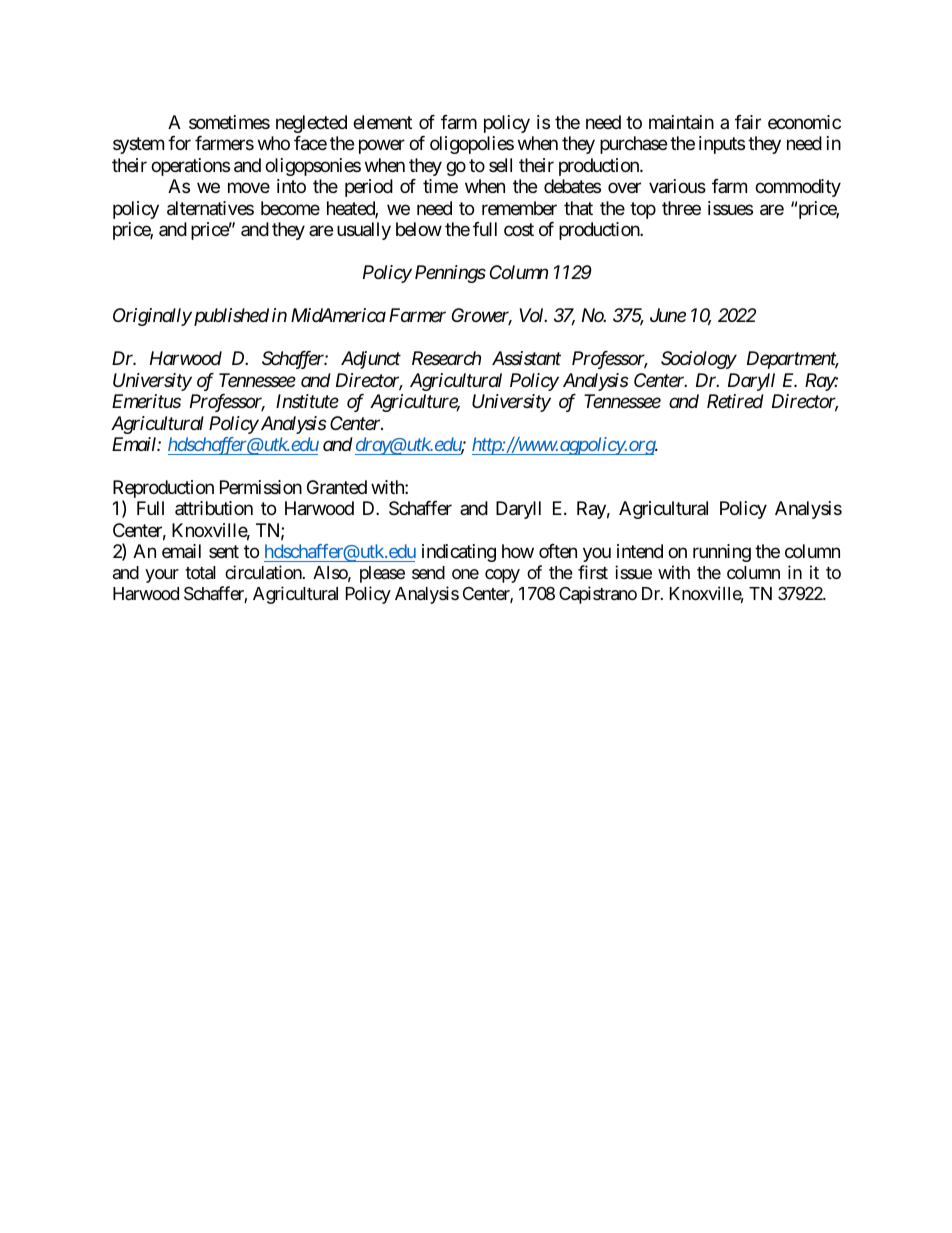  Describe the element at coordinates (699, 360) in the screenshot. I see `Sociology` at that location.
